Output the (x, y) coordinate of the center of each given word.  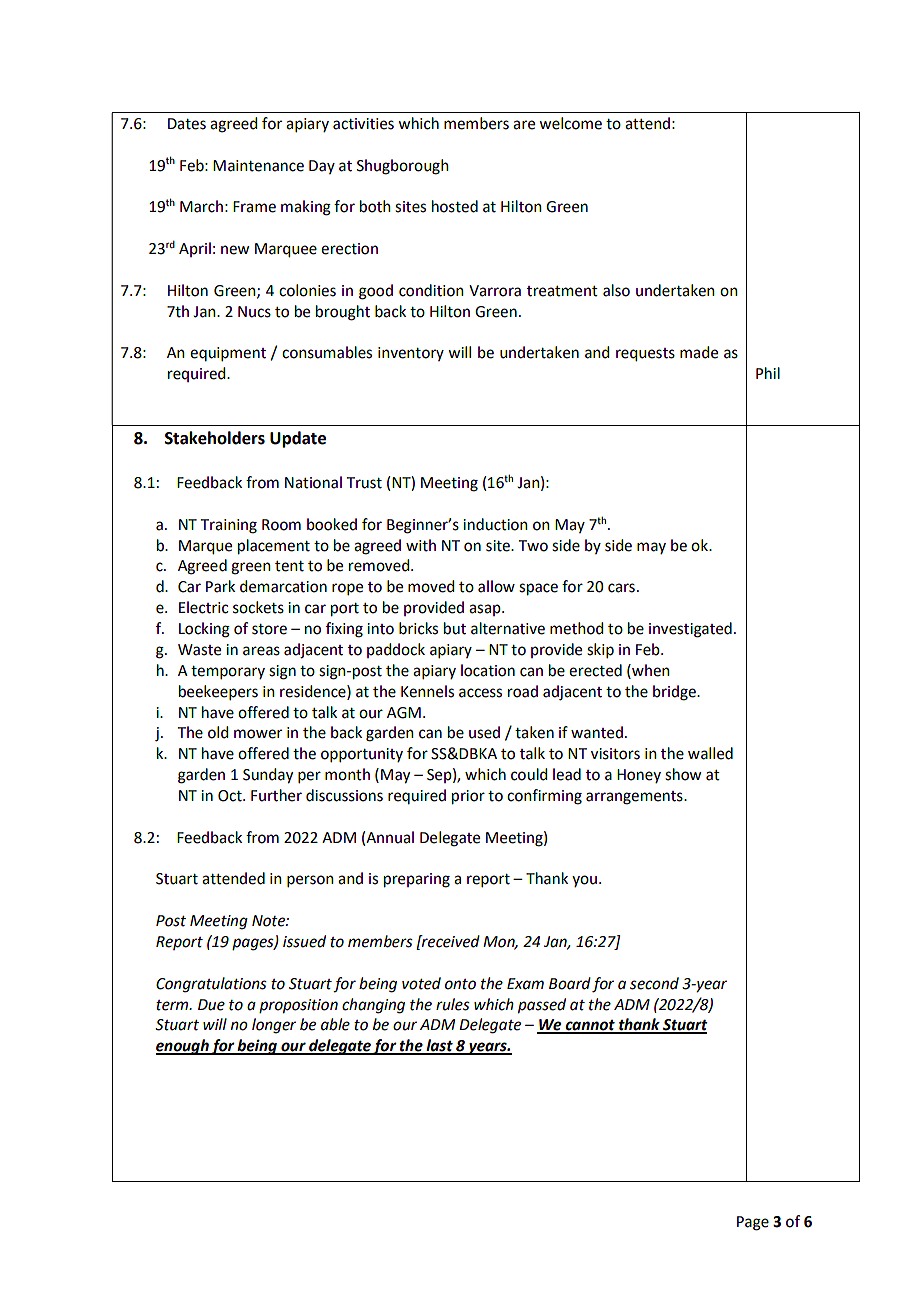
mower (258, 734)
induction (495, 524)
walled (710, 753)
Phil (768, 373)
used (484, 732)
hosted (455, 206)
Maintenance (258, 166)
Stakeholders (215, 438)
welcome (570, 123)
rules (453, 1004)
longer (274, 1026)
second (654, 983)
